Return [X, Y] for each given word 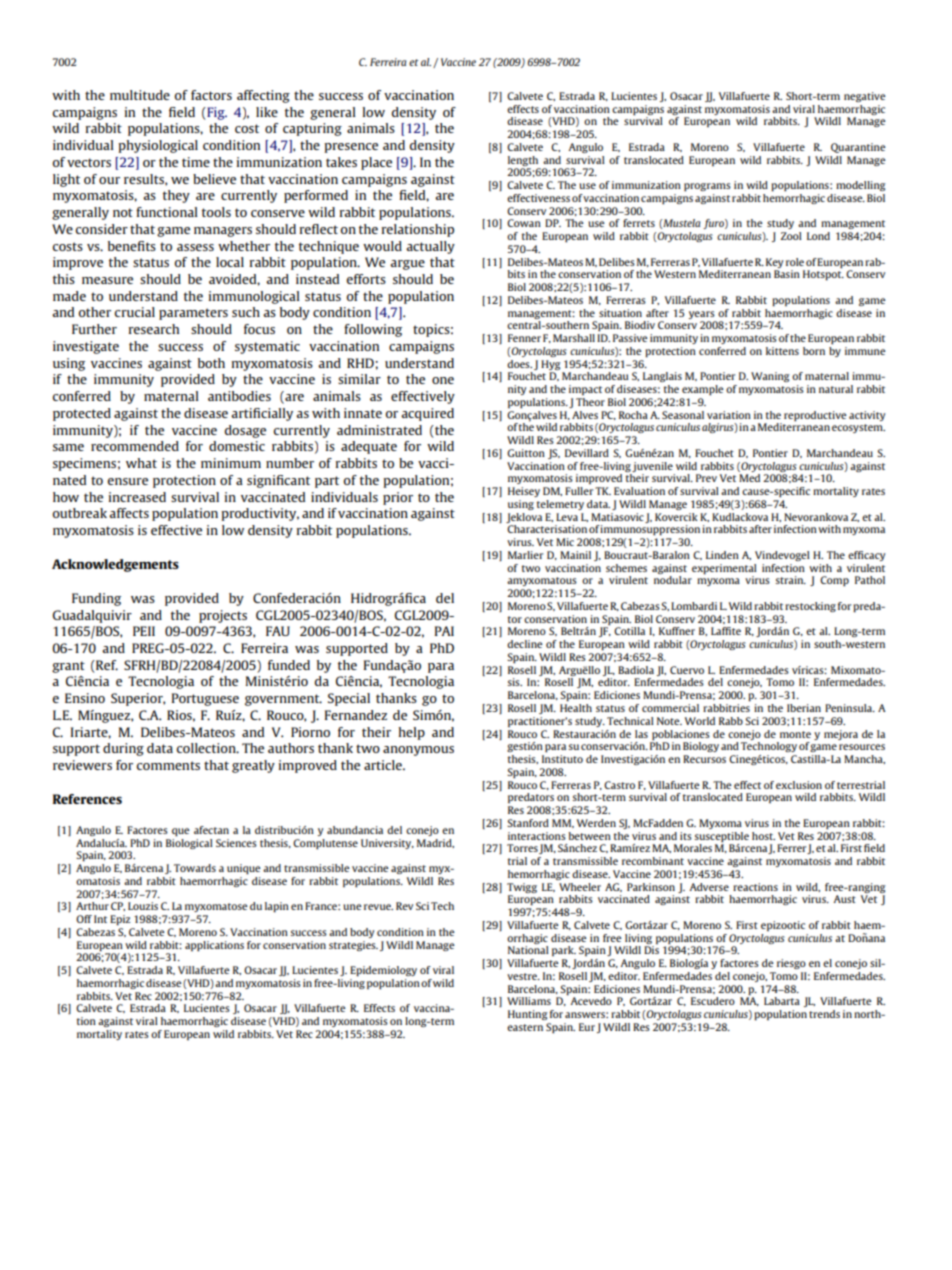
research [154, 329]
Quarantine [858, 148]
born [814, 351]
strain [790, 580]
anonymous [418, 751]
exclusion [799, 785]
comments [168, 765]
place [376, 163]
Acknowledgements [115, 565]
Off [84, 919]
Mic [565, 542]
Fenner [524, 338]
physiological [158, 146]
